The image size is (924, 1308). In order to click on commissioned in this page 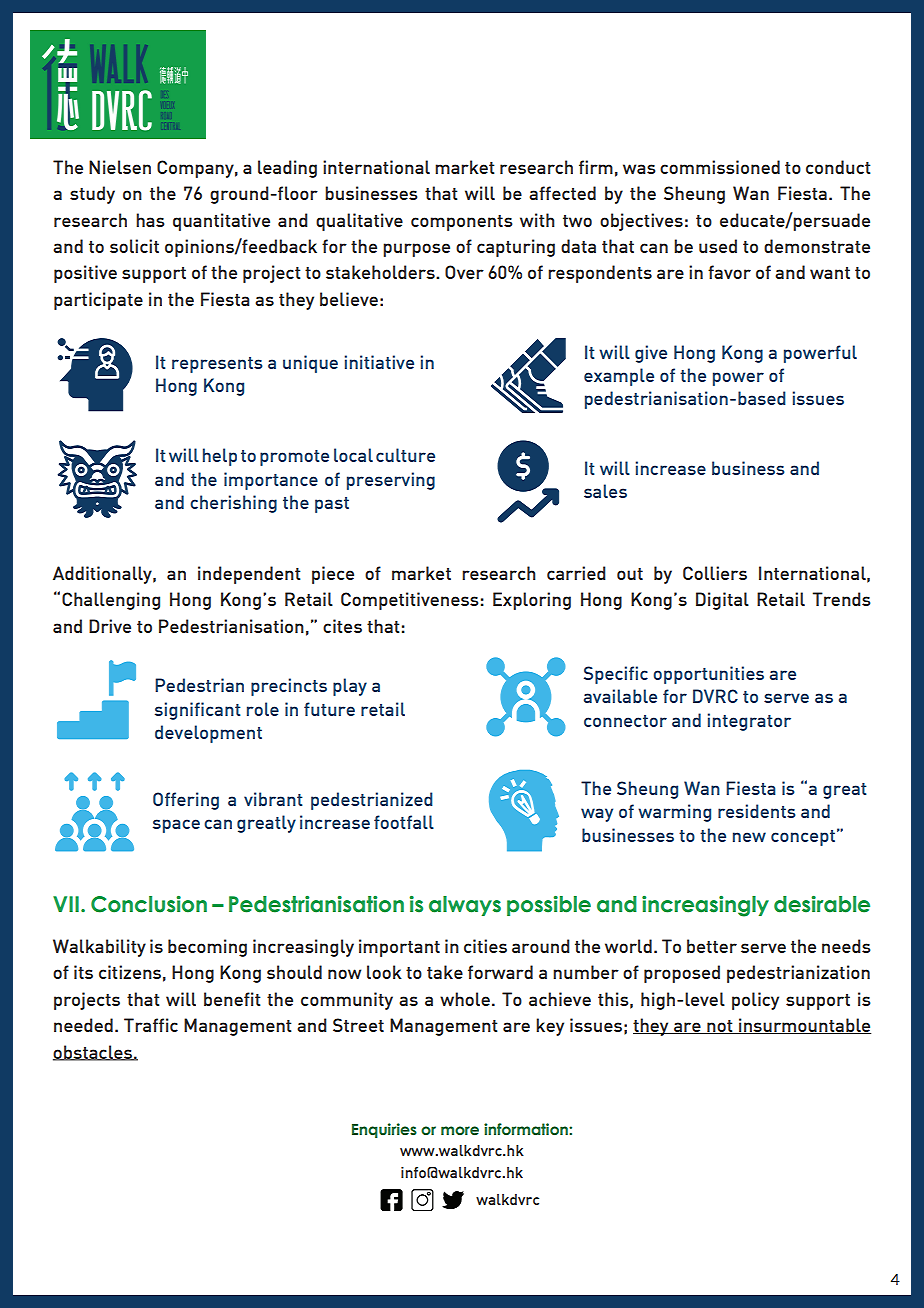, I will do `click(720, 167)`.
